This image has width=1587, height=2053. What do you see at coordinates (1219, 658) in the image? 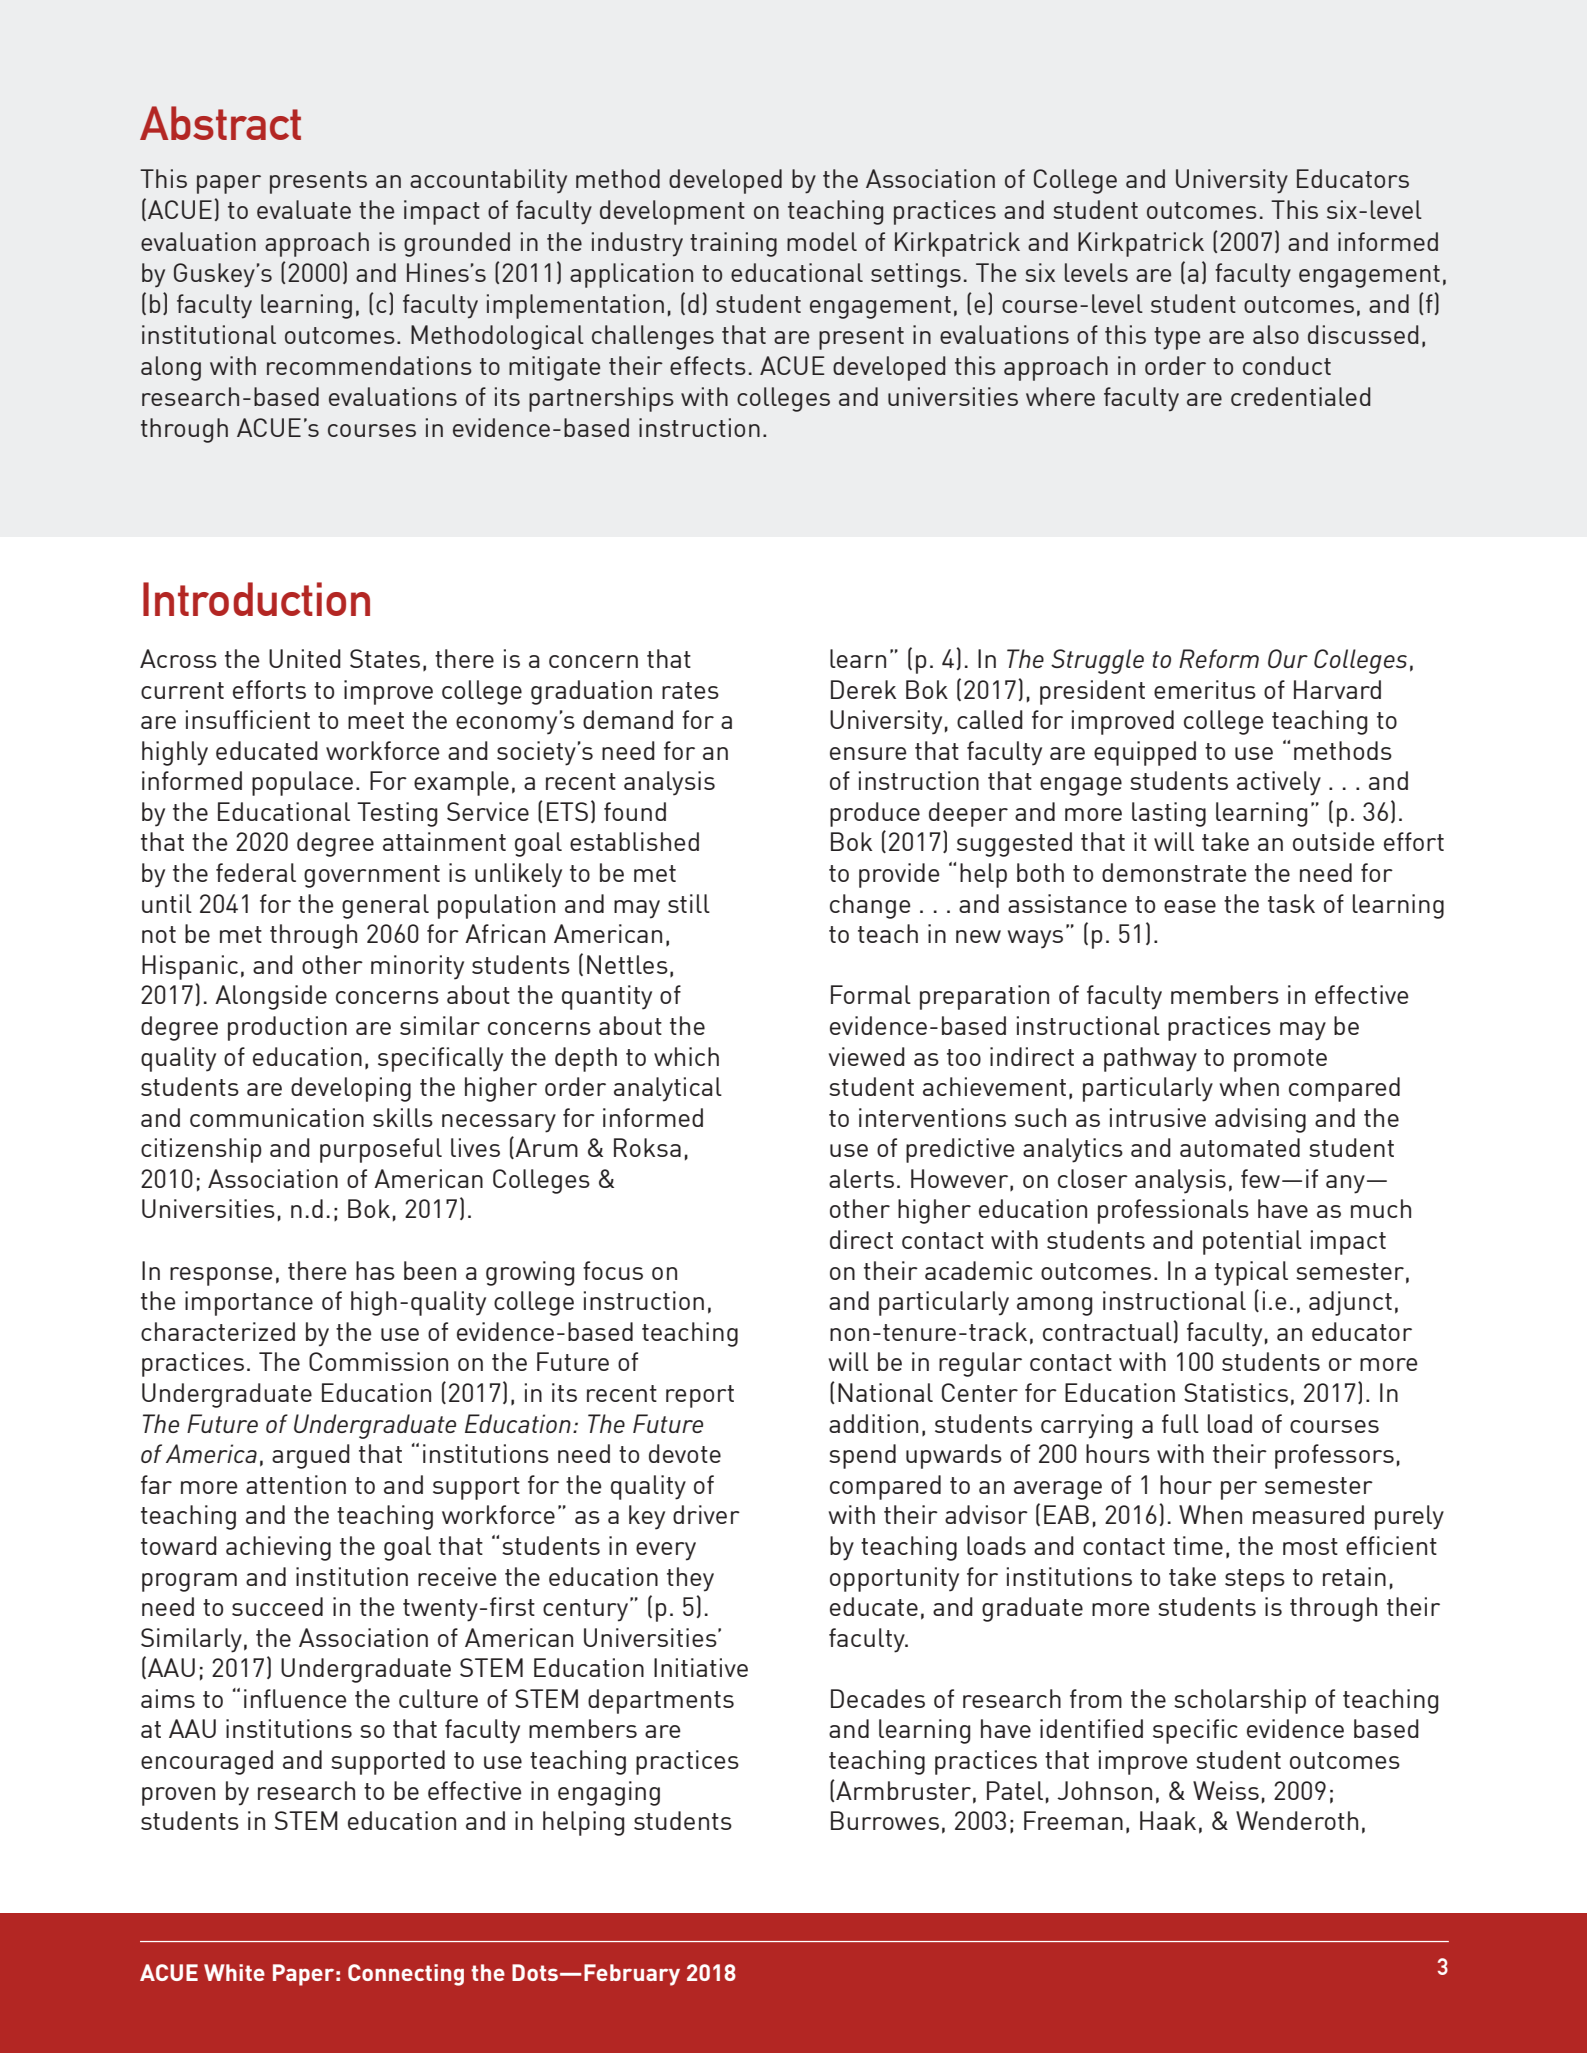
I see `Reform` at bounding box center [1219, 658].
